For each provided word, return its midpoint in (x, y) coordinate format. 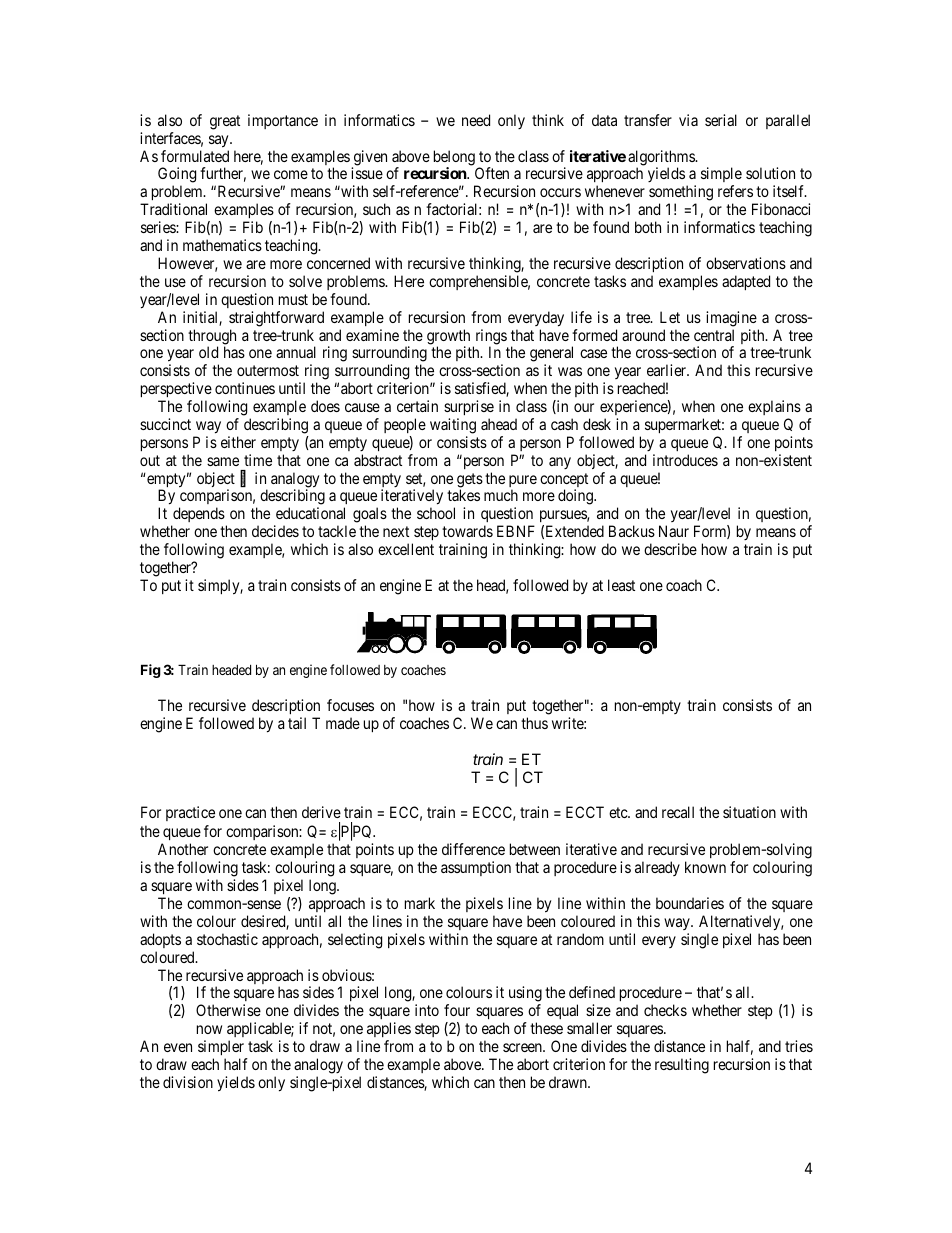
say (220, 141)
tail (297, 723)
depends (198, 516)
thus (534, 723)
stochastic (227, 939)
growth (448, 338)
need (476, 120)
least (621, 585)
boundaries (690, 903)
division (188, 1082)
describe (670, 549)
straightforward (276, 319)
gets (470, 481)
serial (721, 120)
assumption (476, 868)
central (714, 335)
